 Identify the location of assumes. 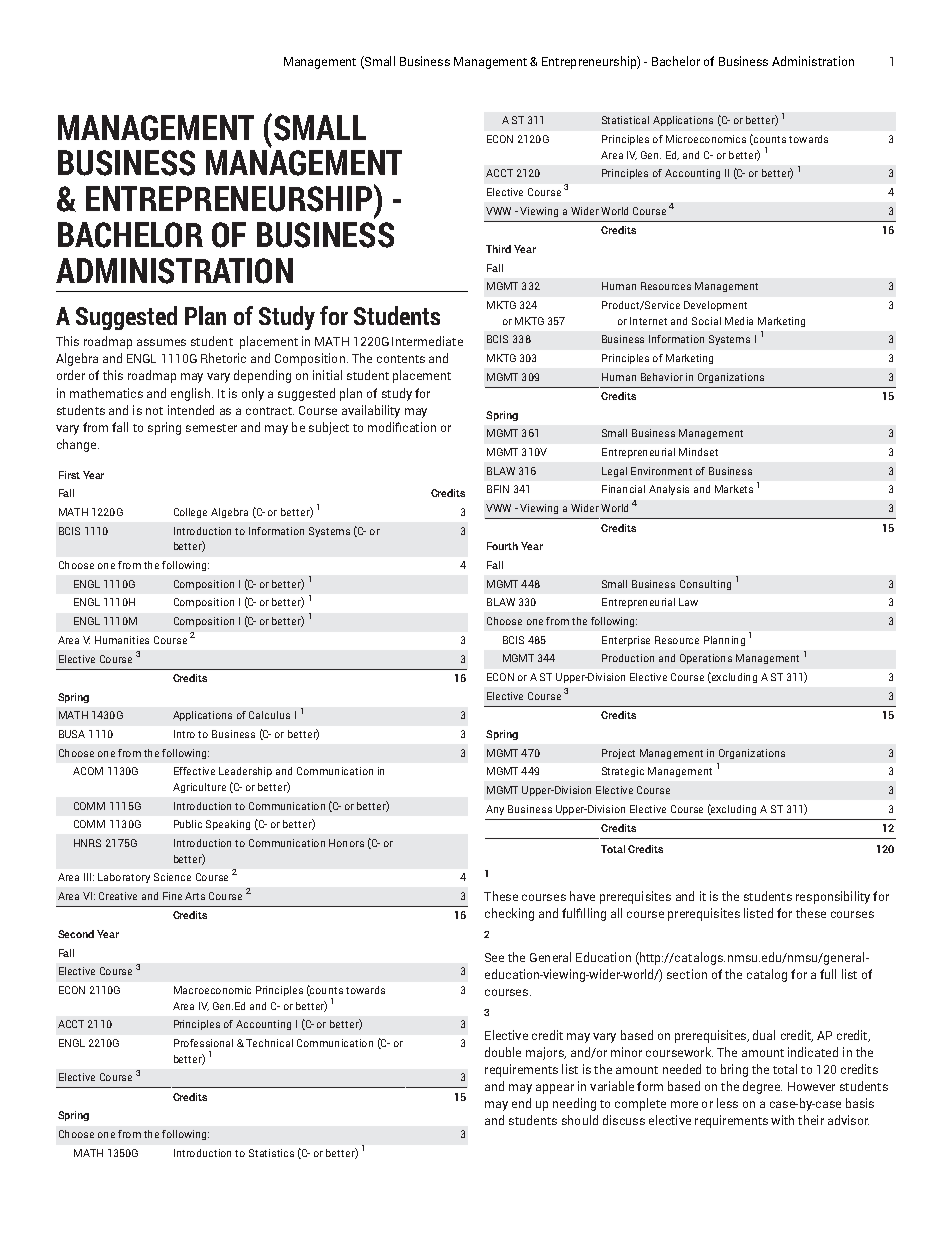
(161, 342).
